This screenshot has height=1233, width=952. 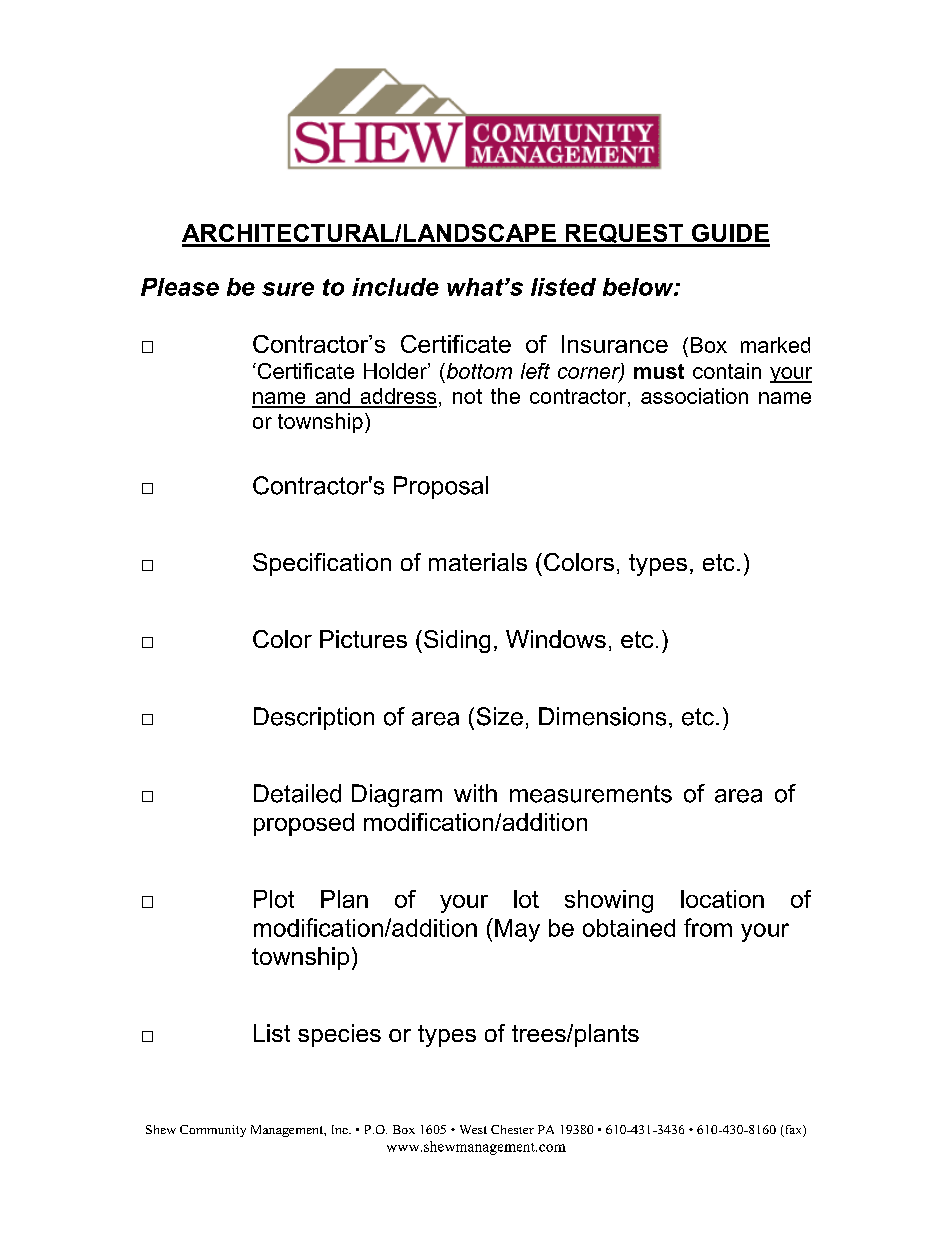 I want to click on location, so click(x=722, y=899).
